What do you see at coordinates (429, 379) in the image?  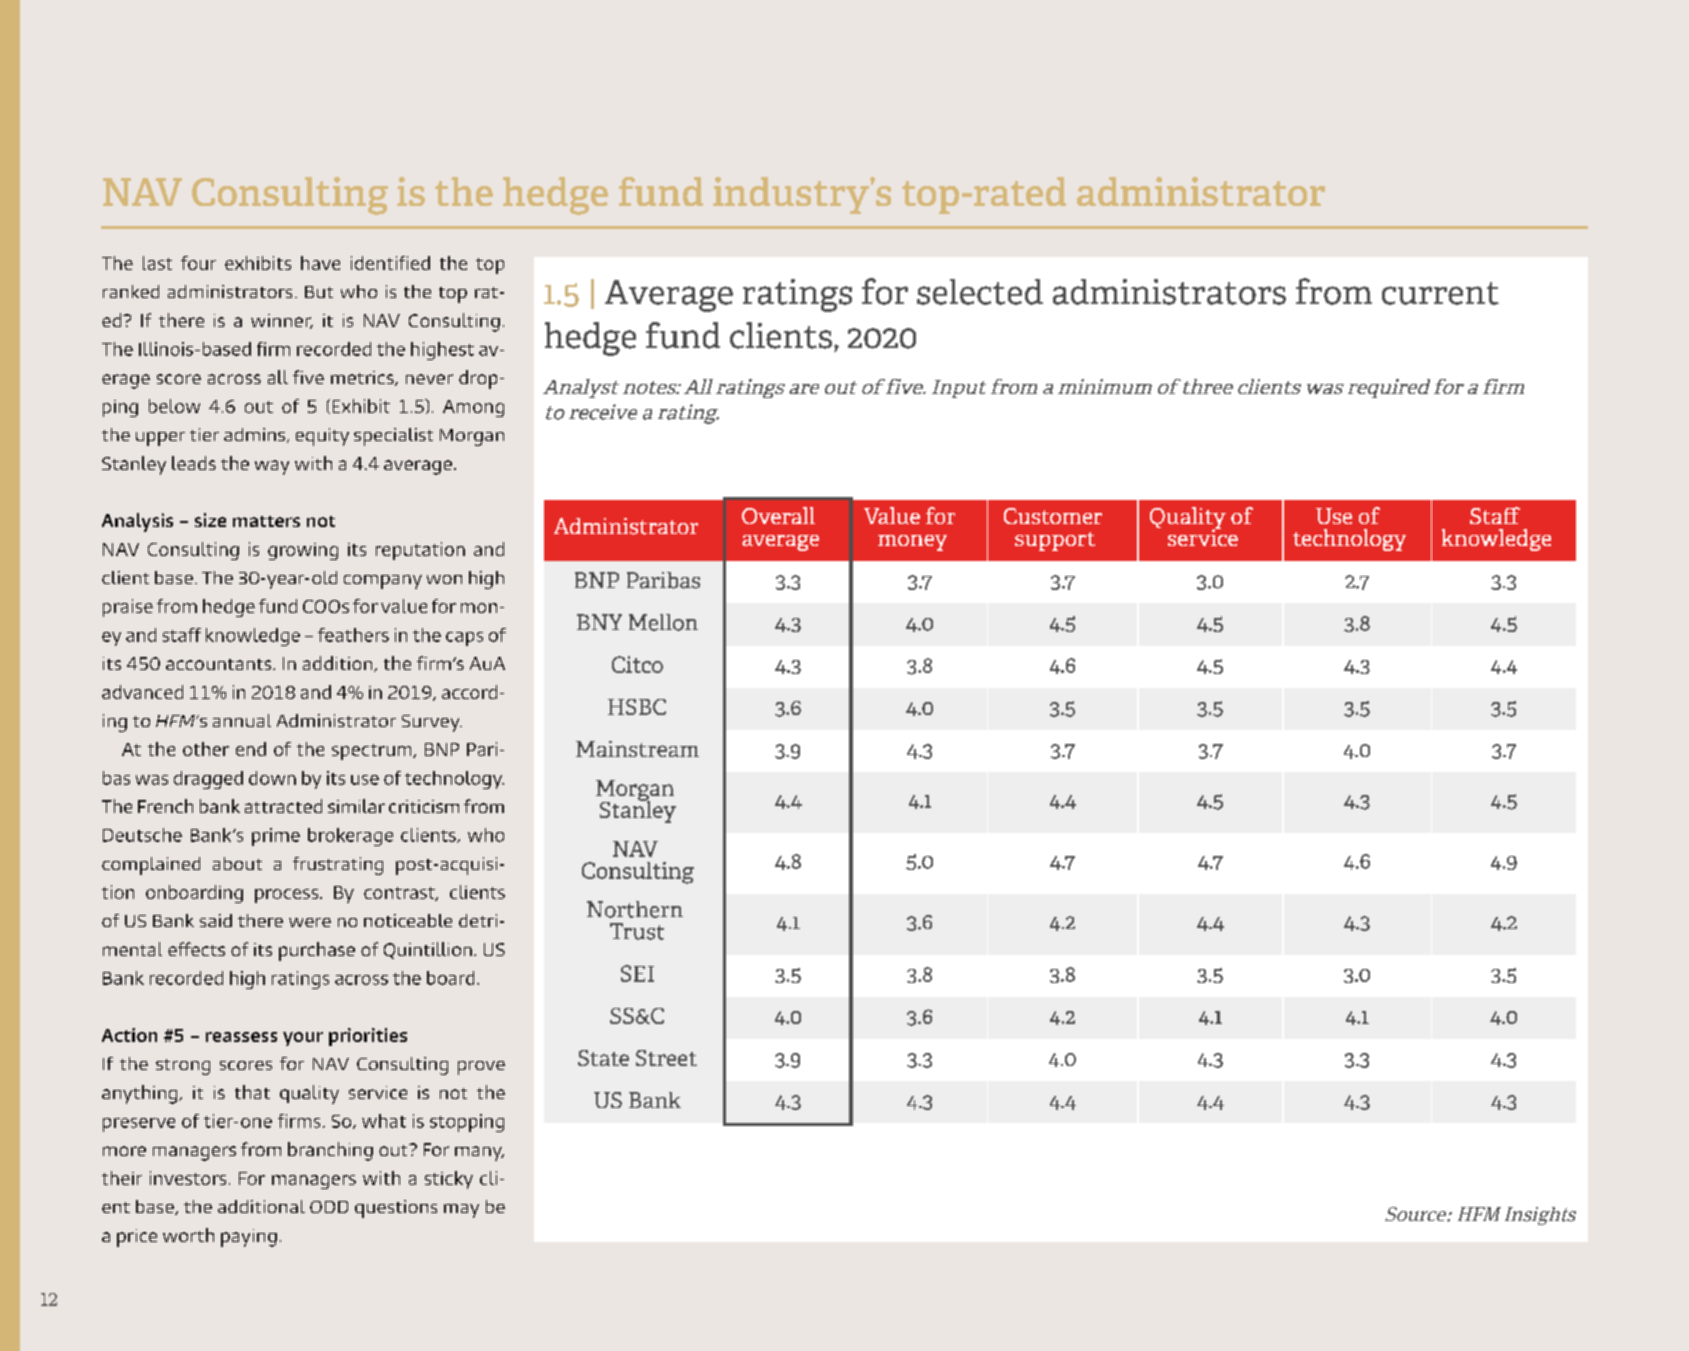 I see `never` at bounding box center [429, 379].
